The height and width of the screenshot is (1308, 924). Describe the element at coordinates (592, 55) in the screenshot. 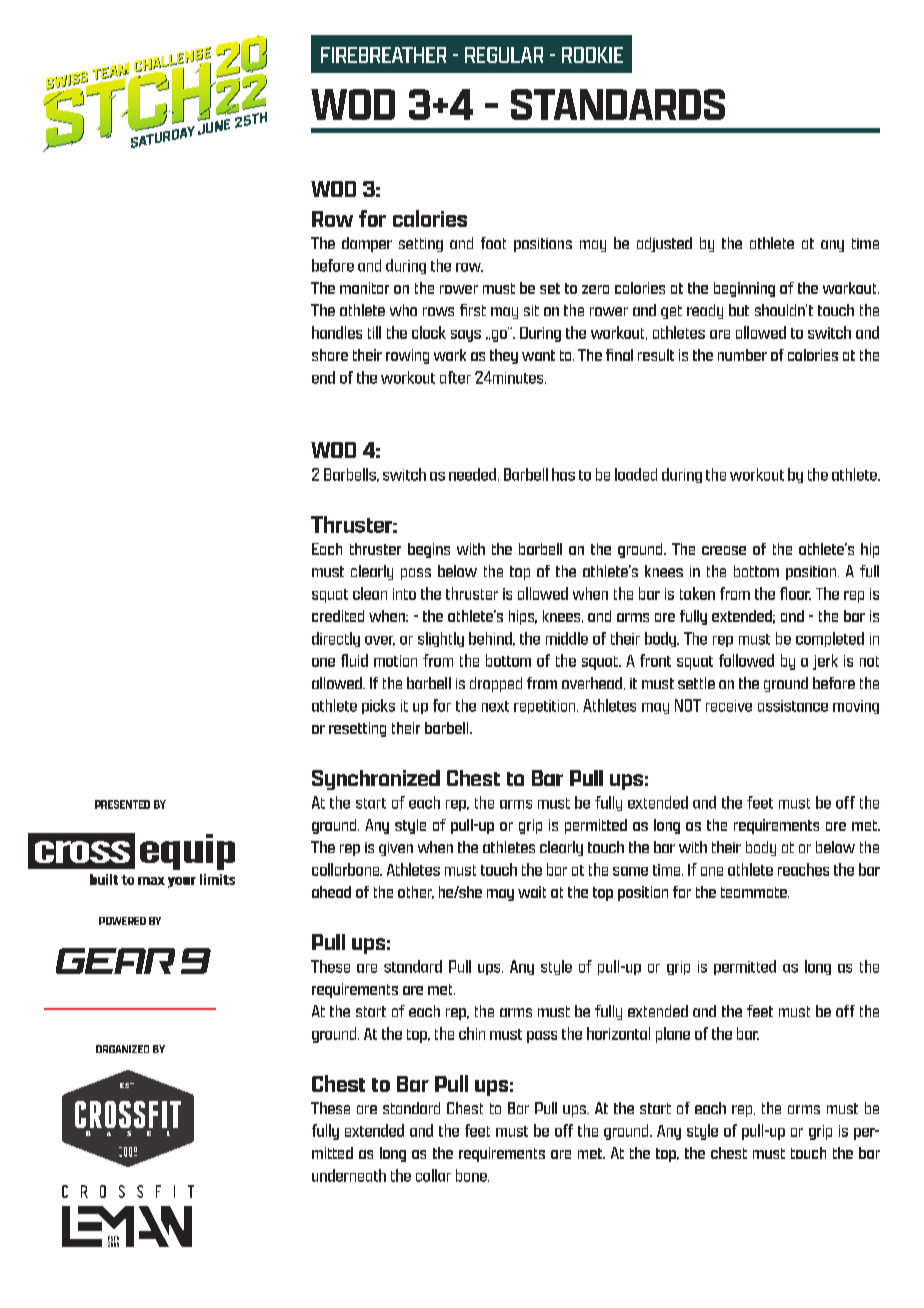

I see `ROOKIE` at that location.
